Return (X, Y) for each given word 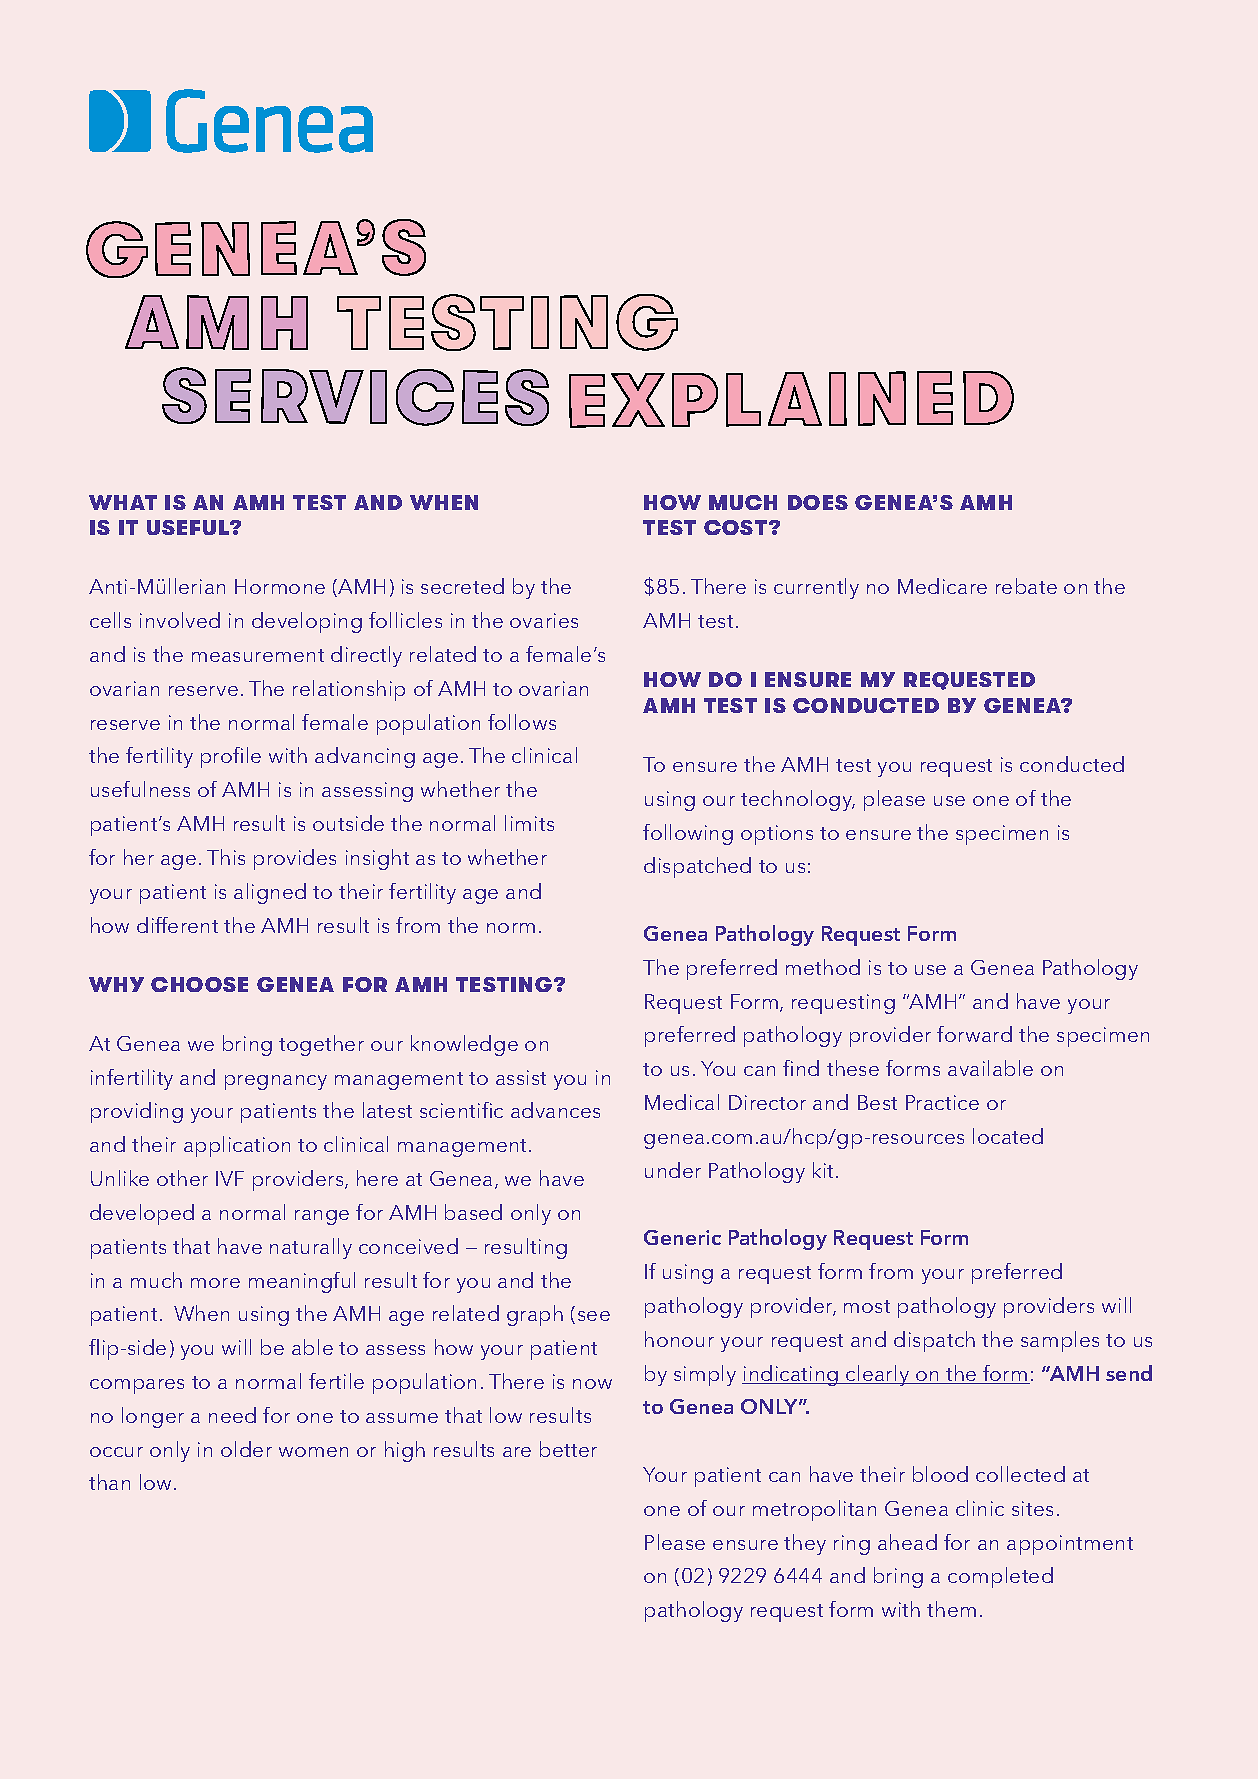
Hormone (280, 586)
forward (974, 1034)
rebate (1026, 586)
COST (737, 527)
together (321, 1045)
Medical (682, 1102)
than (109, 1482)
